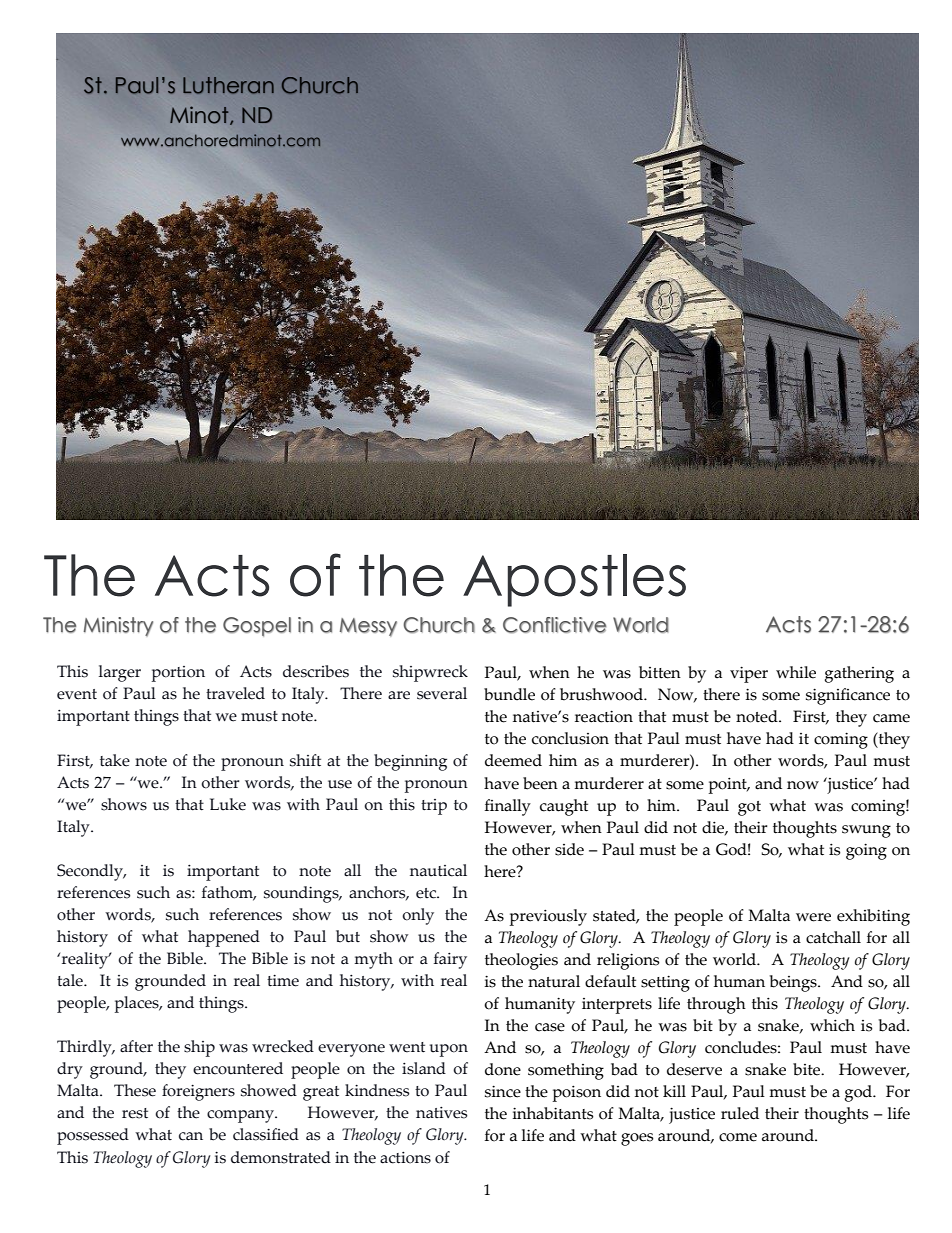 This screenshot has width=952, height=1233. Describe the element at coordinates (508, 807) in the screenshot. I see `finally` at that location.
